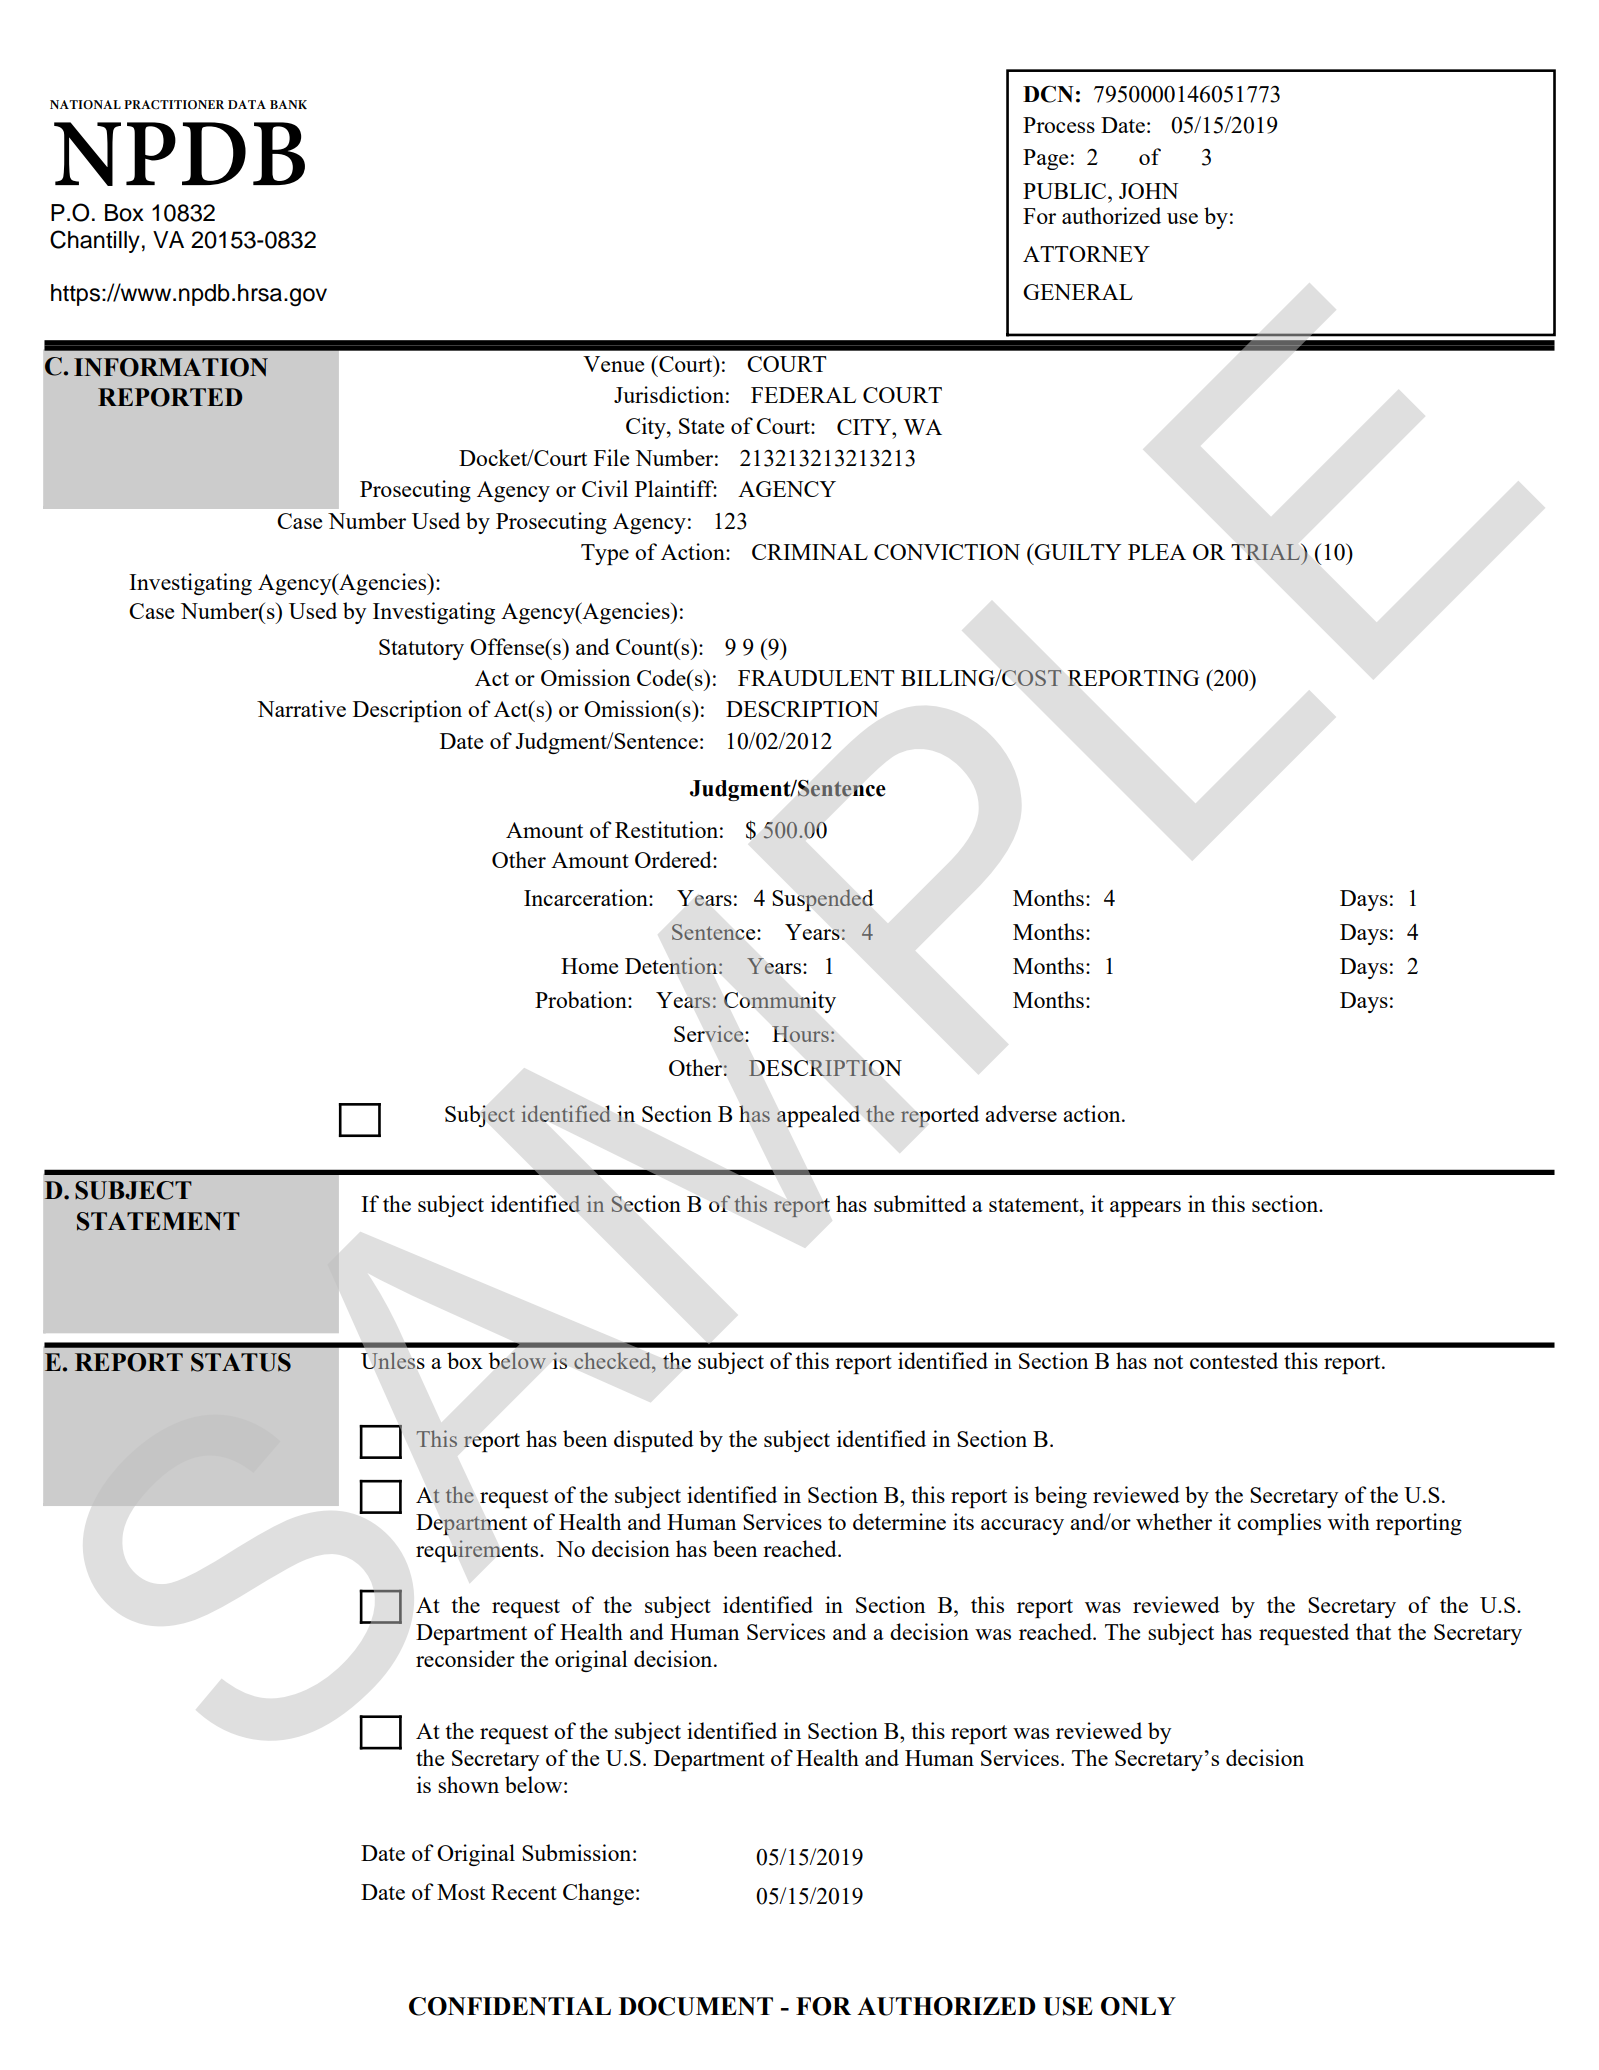  Describe the element at coordinates (1267, 552) in the document. I see `TRIAL` at that location.
